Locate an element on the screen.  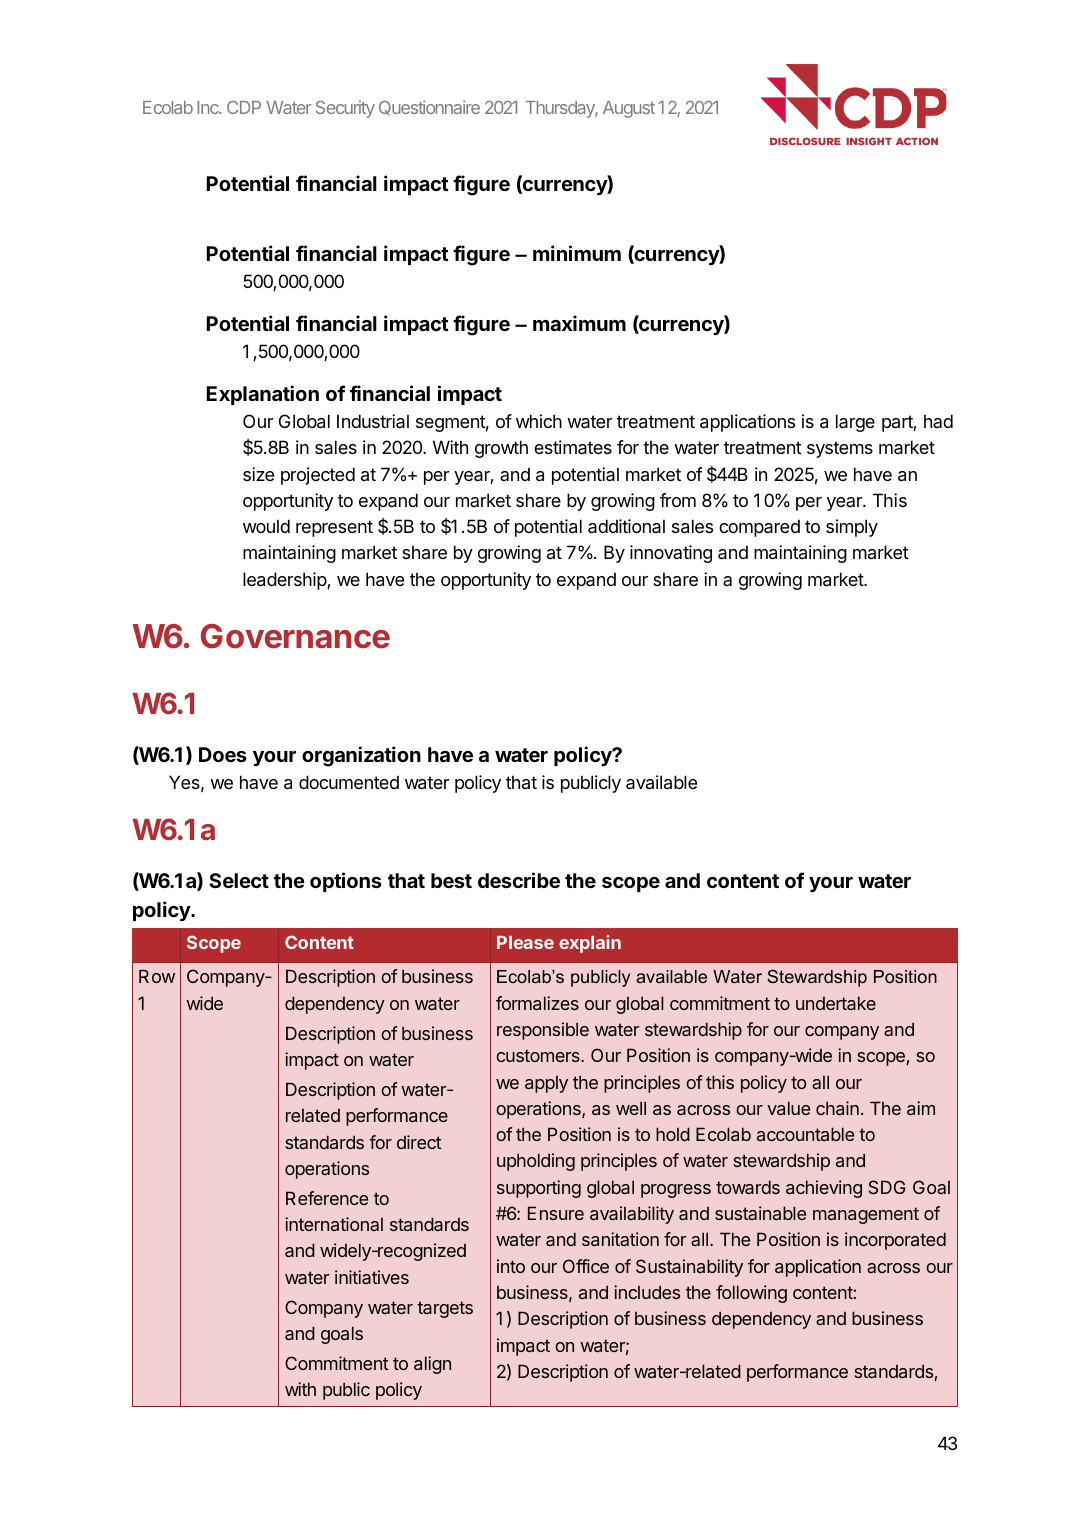
initiatives is located at coordinates (372, 1277).
